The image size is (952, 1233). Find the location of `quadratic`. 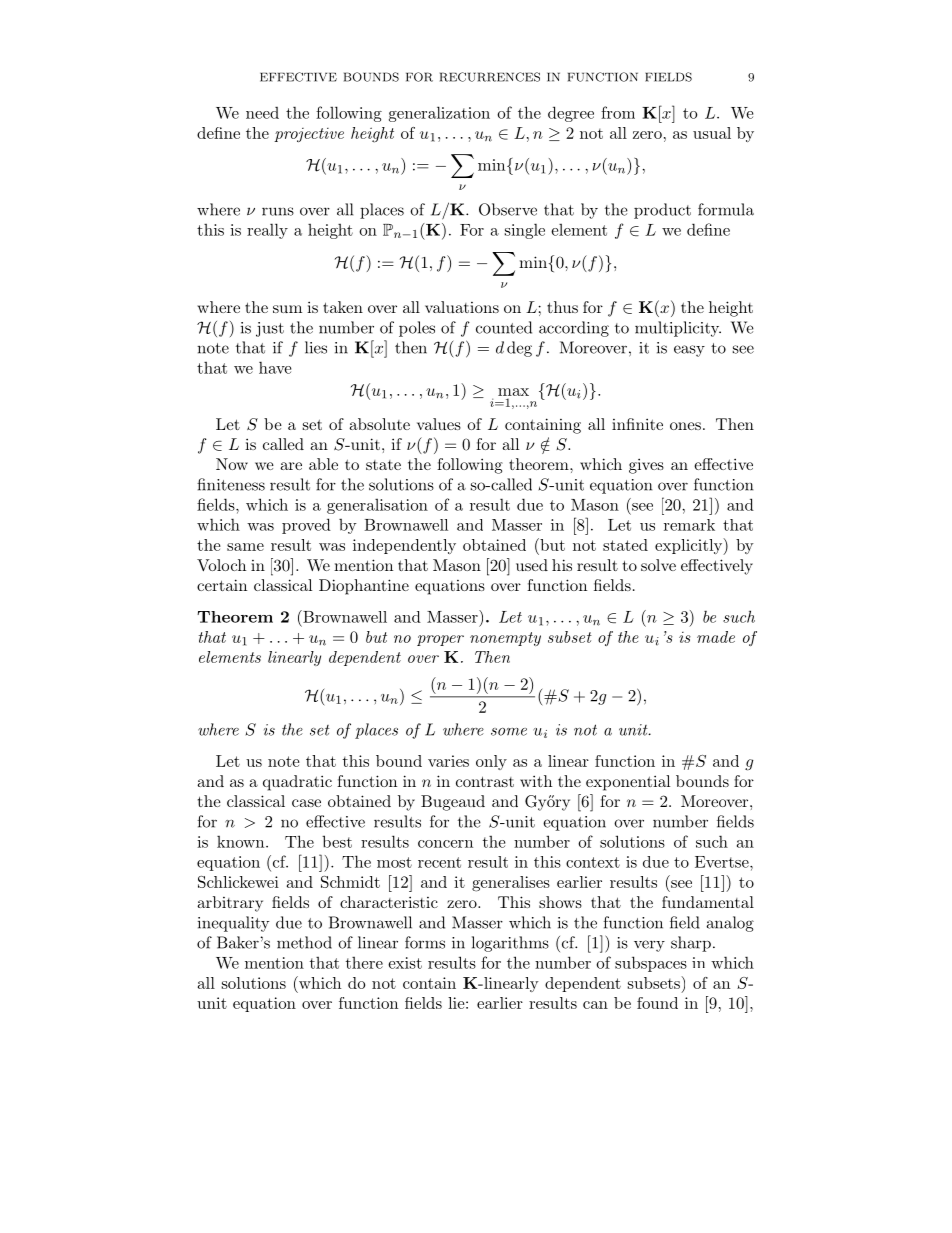

quadratic is located at coordinates (297, 783).
